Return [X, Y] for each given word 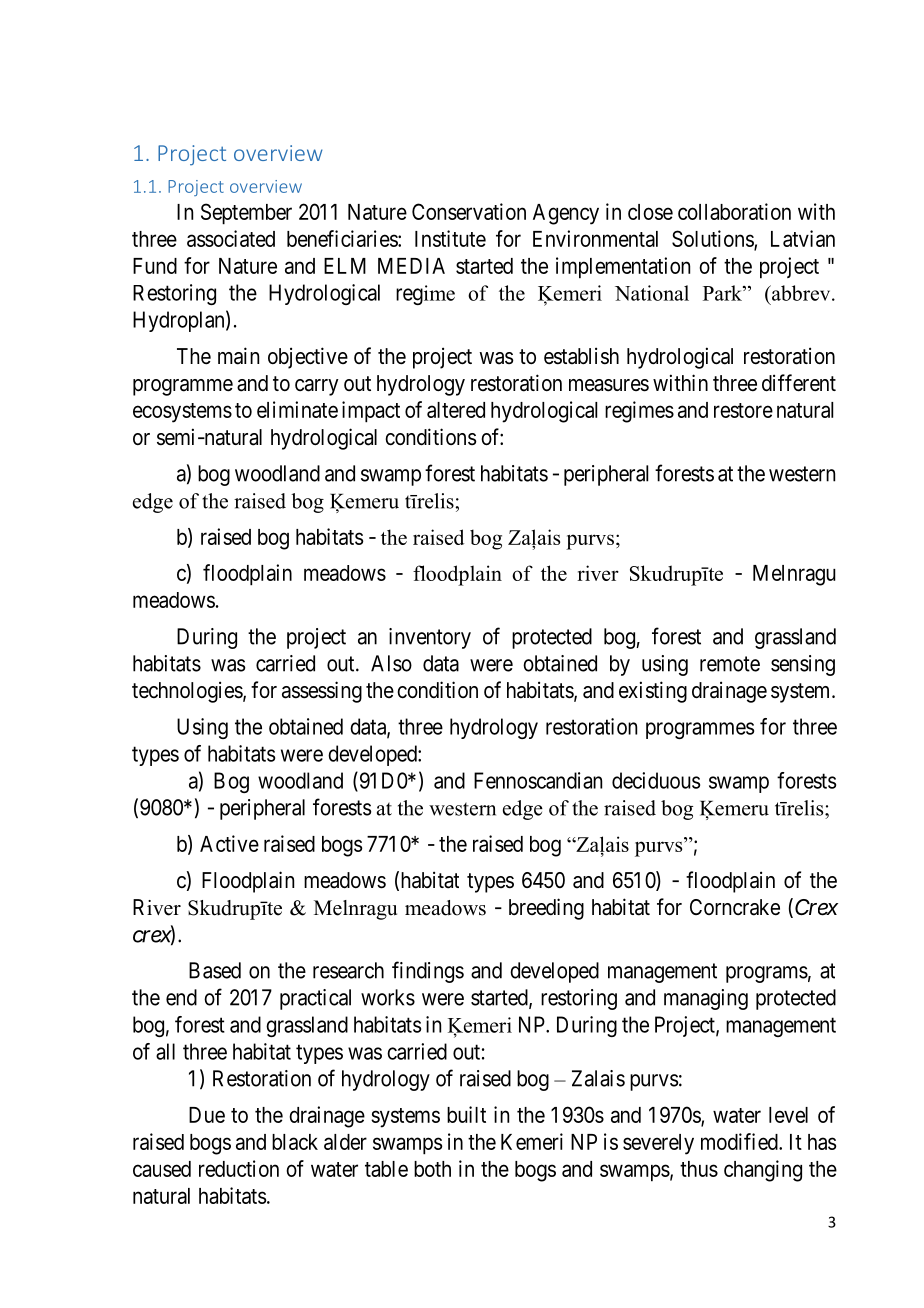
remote [730, 664]
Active [229, 843]
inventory [430, 638]
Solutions [713, 239]
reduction [239, 1168]
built [466, 1114]
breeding [546, 909]
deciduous [656, 780]
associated [231, 238]
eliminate [297, 409]
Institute [450, 238]
